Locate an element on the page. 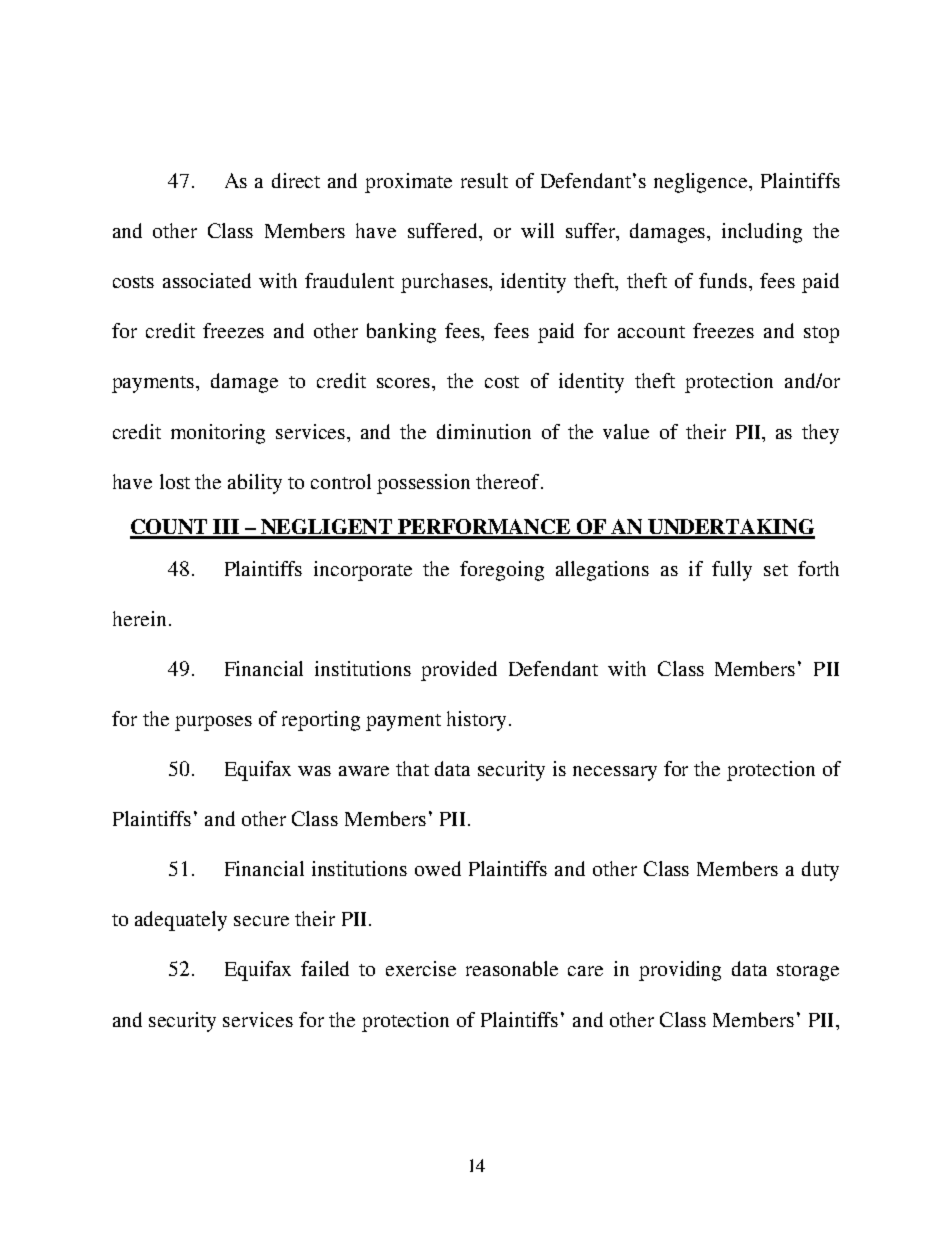  secure is located at coordinates (261, 921).
